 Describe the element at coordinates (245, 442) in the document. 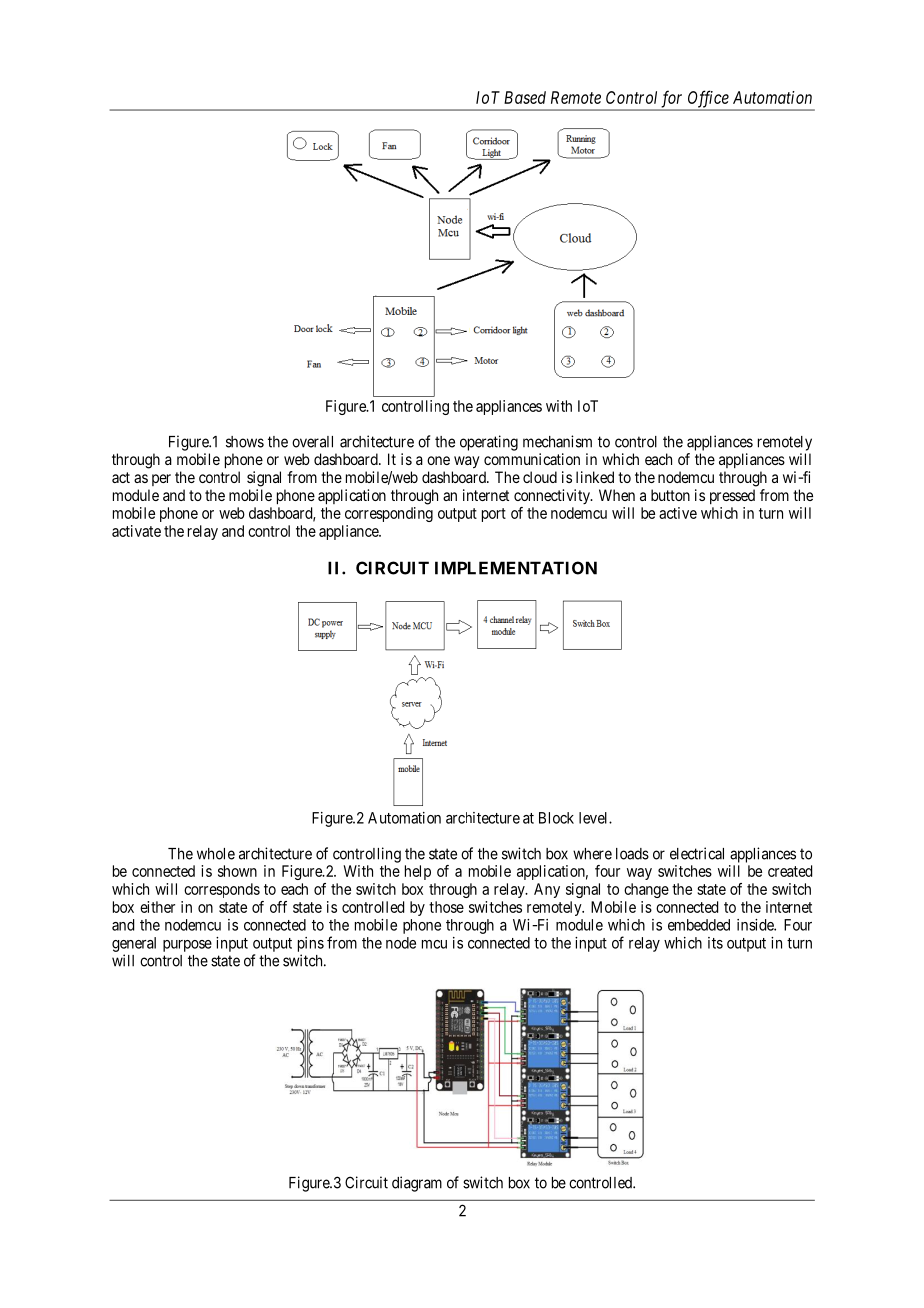

I see `shows` at that location.
